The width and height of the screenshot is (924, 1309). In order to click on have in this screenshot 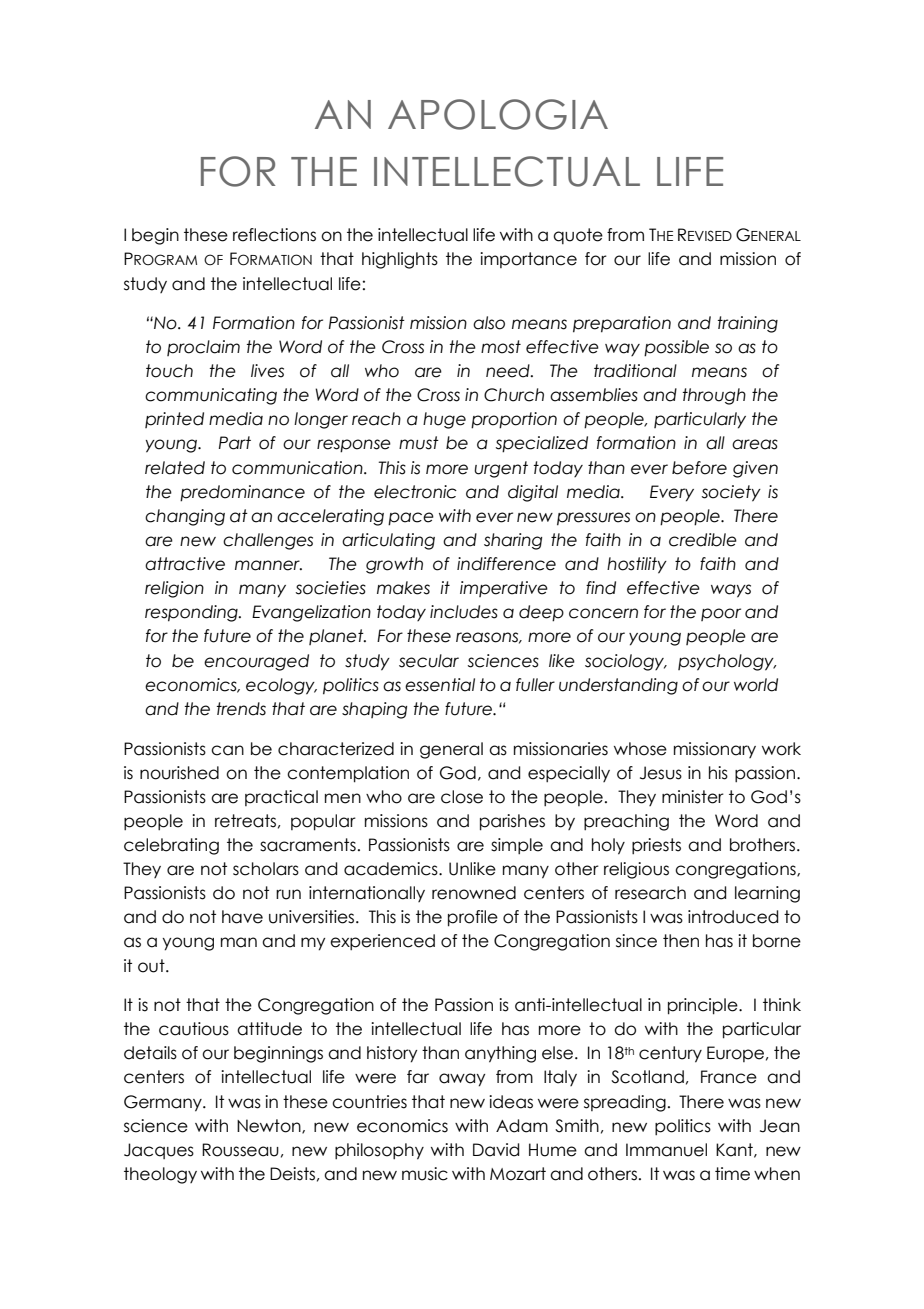, I will do `click(242, 917)`.
